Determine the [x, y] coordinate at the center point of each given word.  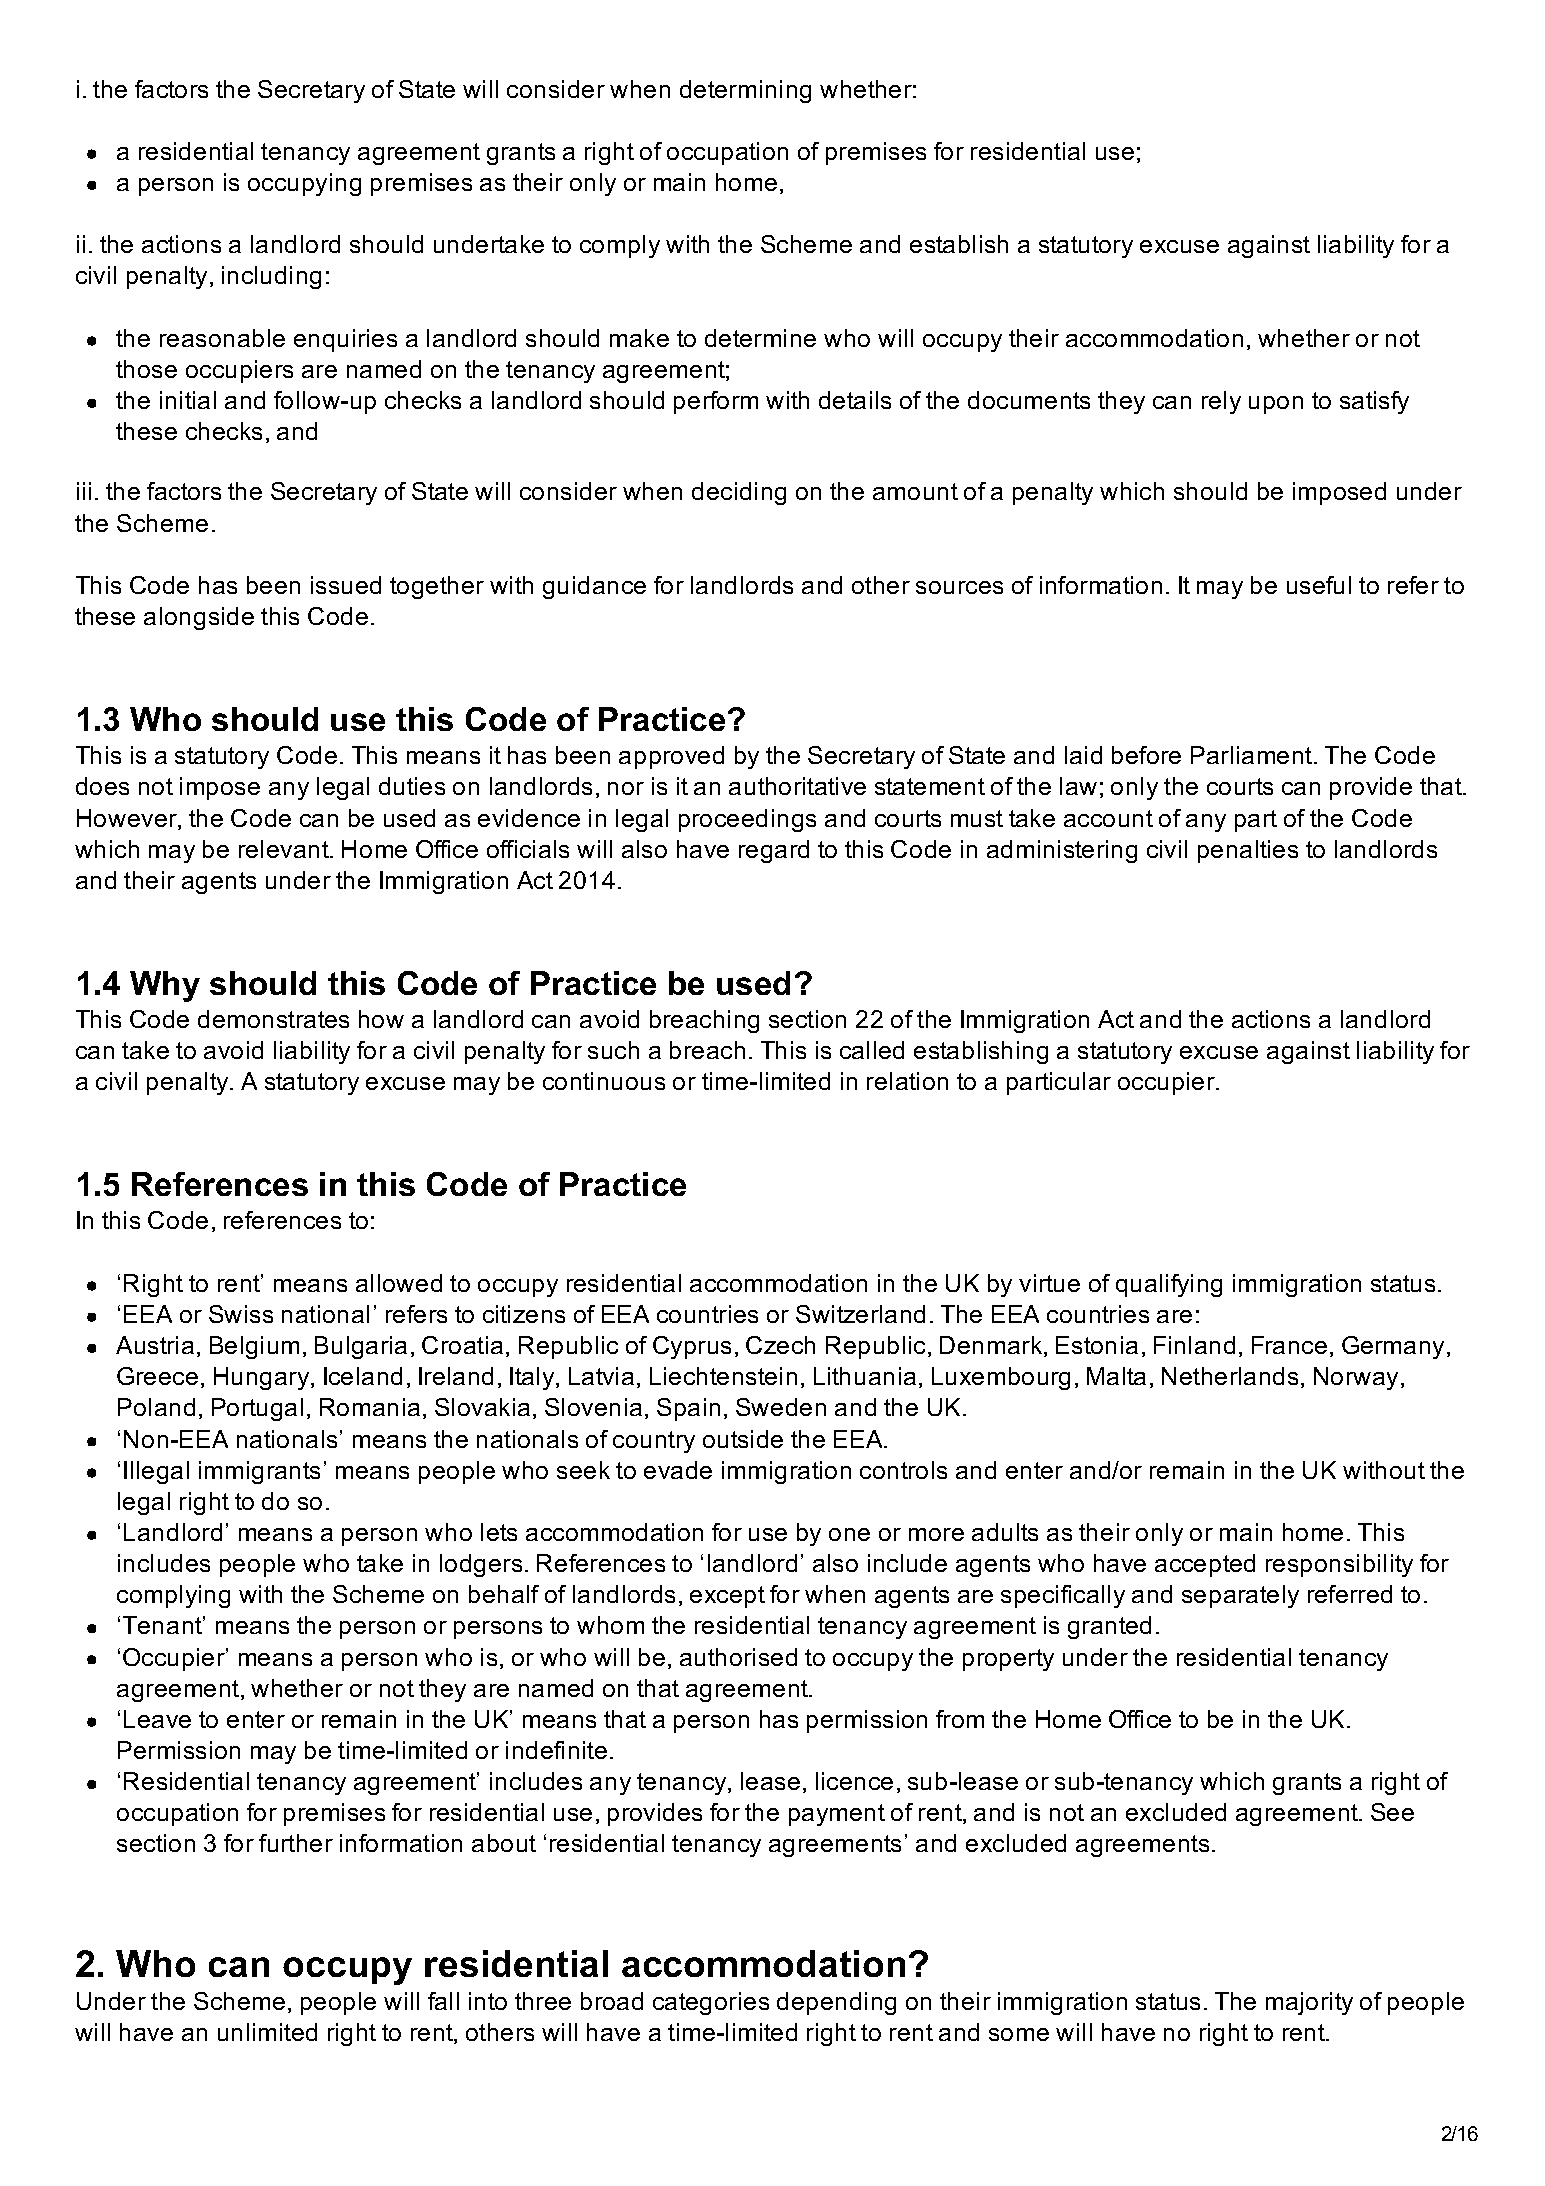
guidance [594, 587]
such [613, 1050]
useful [1319, 585]
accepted [1205, 1565]
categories [711, 2003]
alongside [199, 618]
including [271, 277]
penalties [1248, 851]
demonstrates [273, 1019]
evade [678, 1470]
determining [745, 91]
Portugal [257, 1409]
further [296, 1843]
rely [1221, 402]
